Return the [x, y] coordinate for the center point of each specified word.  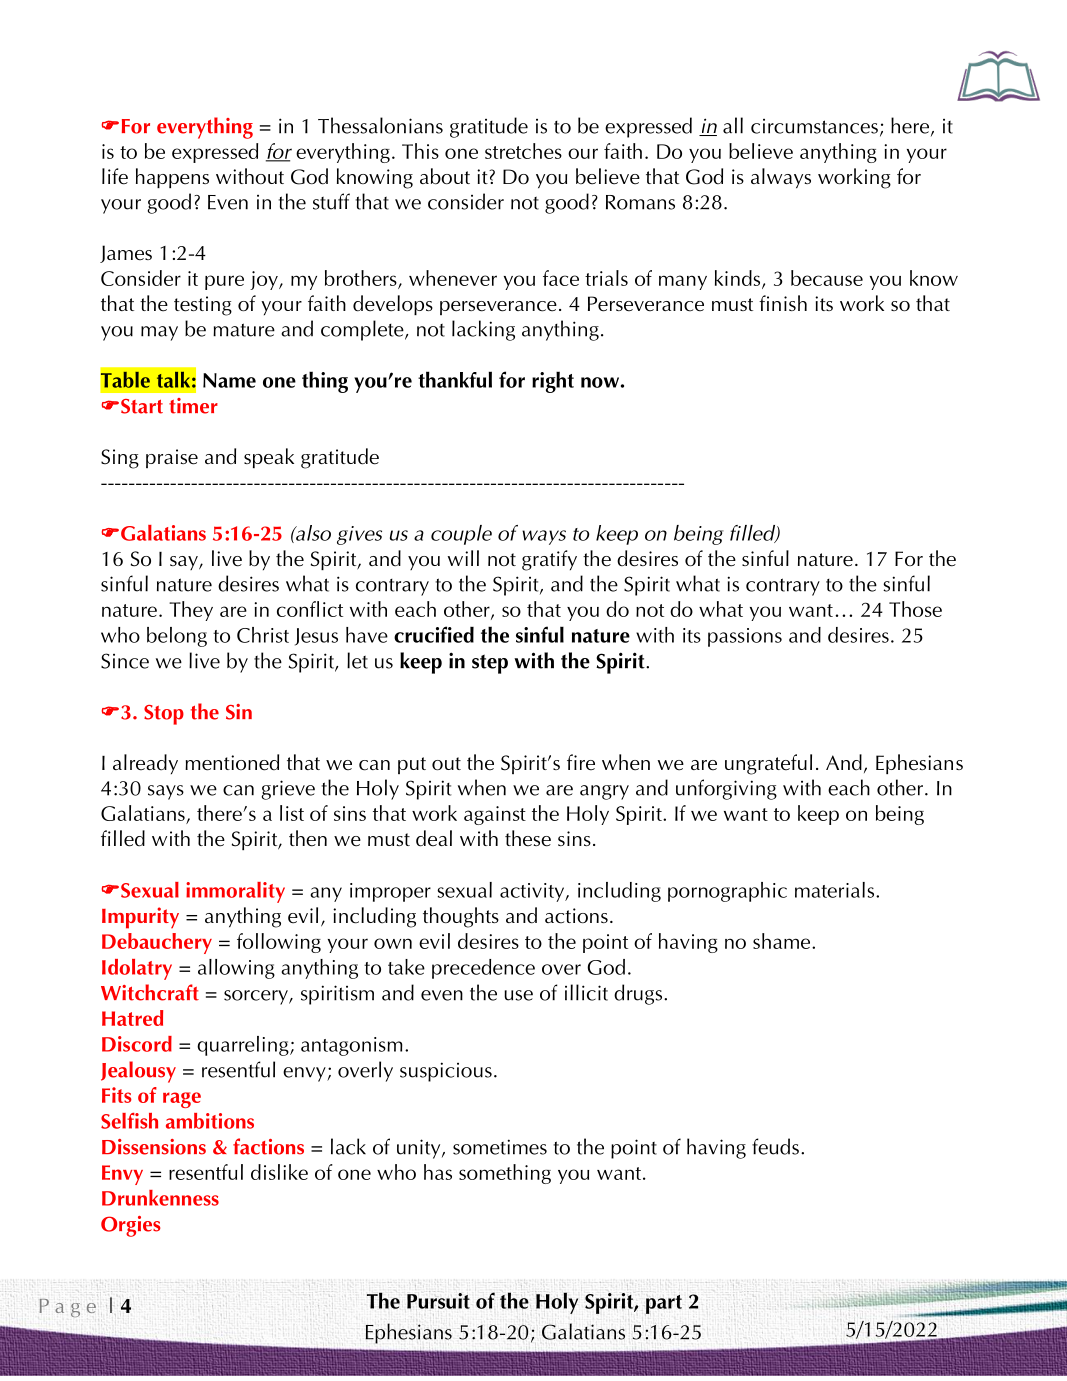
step [490, 664]
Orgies [130, 1226]
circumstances [814, 126]
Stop [164, 715]
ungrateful [768, 764]
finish [783, 303]
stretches [523, 151]
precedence [483, 969]
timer [193, 406]
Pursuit [438, 1301]
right [553, 382]
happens [172, 178]
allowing [236, 969]
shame [783, 941]
